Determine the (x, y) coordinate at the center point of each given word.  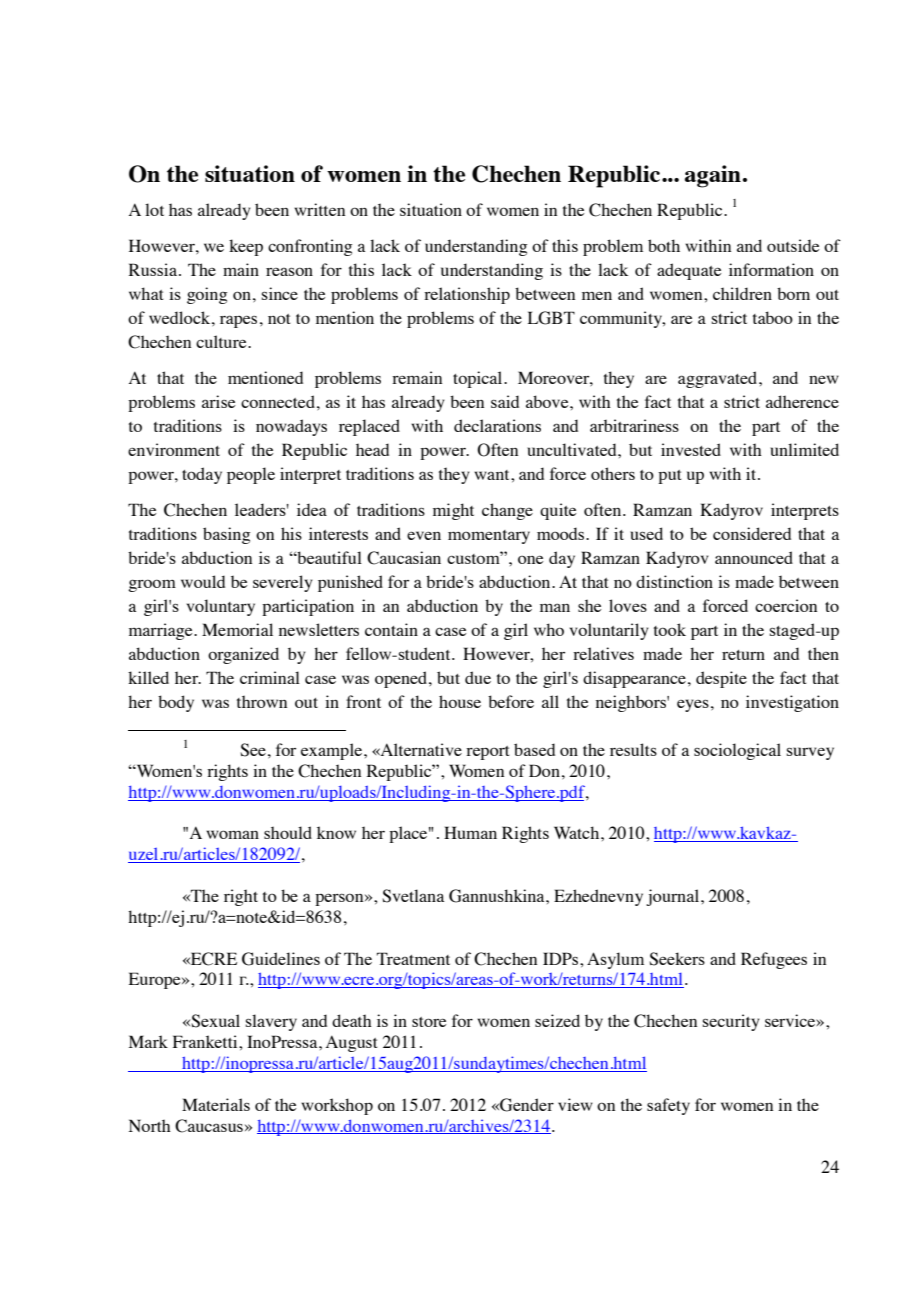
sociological (737, 751)
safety (668, 1106)
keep (246, 247)
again (713, 176)
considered (752, 533)
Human (470, 832)
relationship (467, 295)
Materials (216, 1104)
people (251, 475)
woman (232, 834)
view (575, 1104)
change (507, 511)
